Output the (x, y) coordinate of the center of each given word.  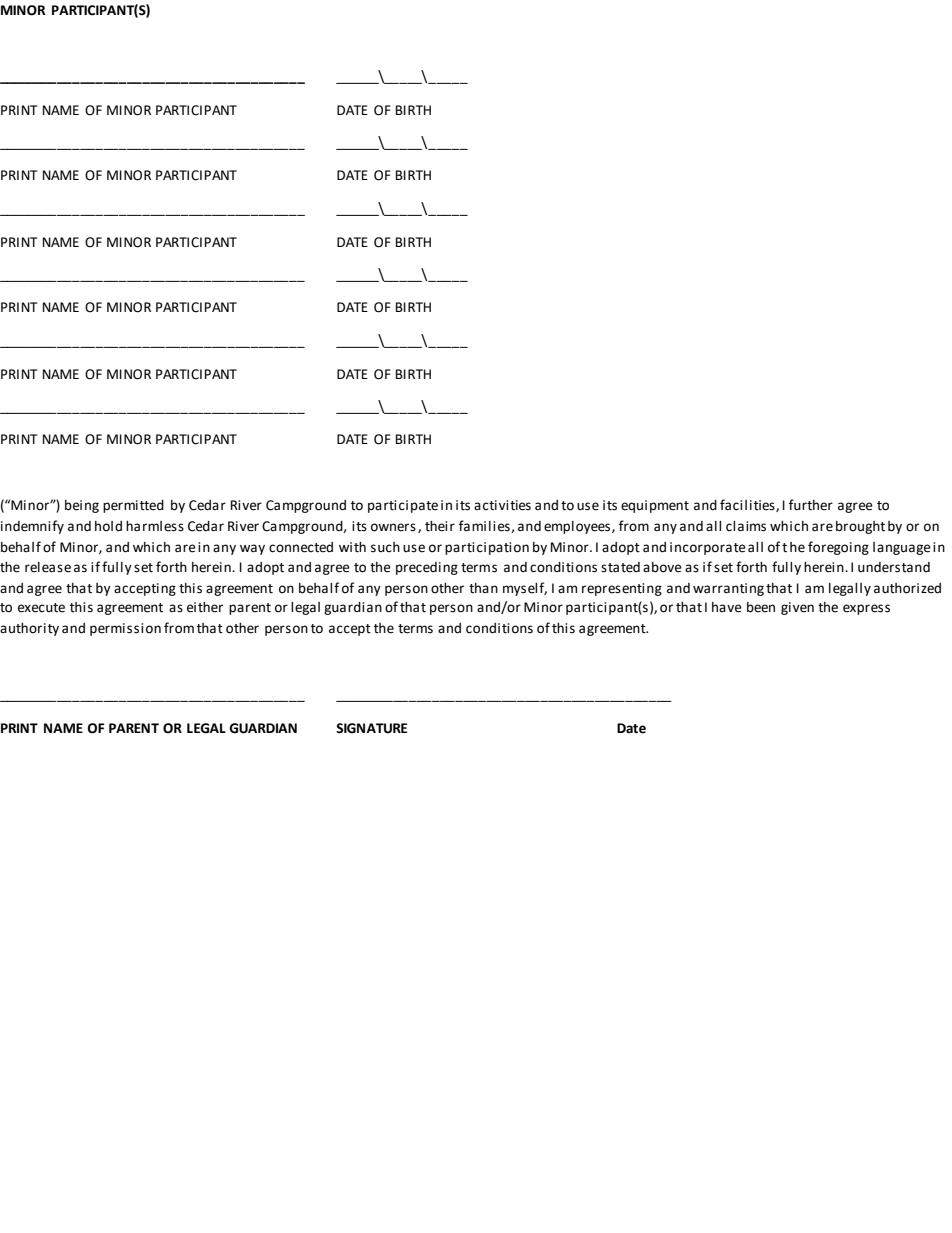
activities (502, 505)
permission (125, 629)
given (797, 608)
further (811, 505)
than (483, 588)
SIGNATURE (371, 728)
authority (29, 629)
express (866, 609)
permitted (133, 506)
